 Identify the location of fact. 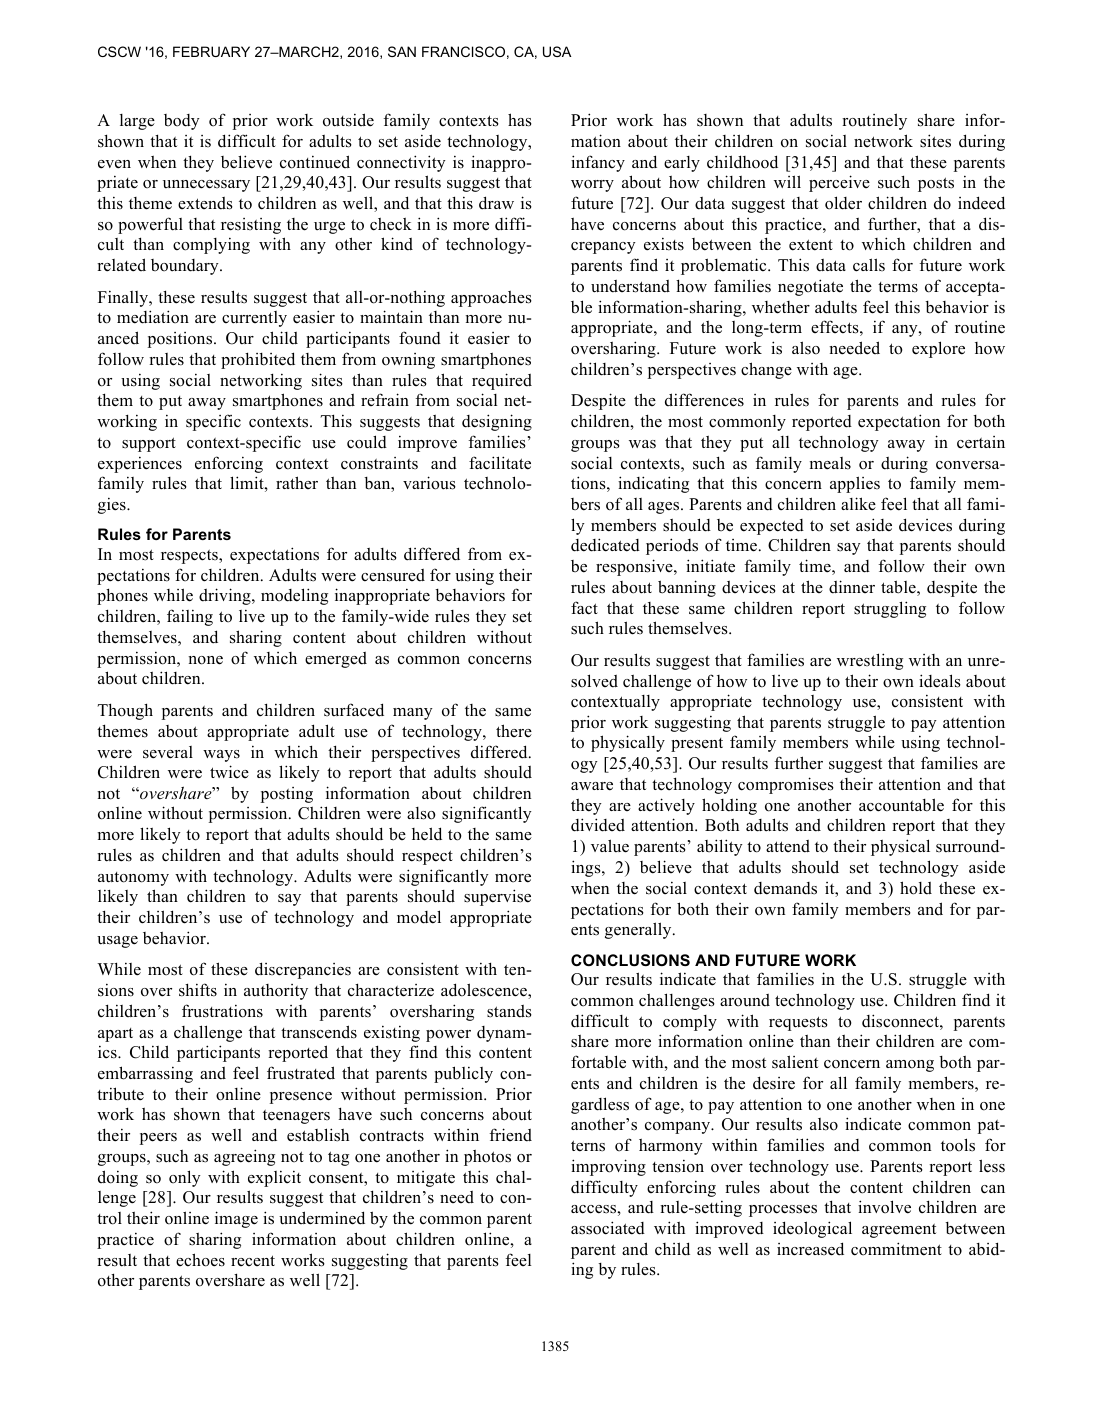
(584, 608).
